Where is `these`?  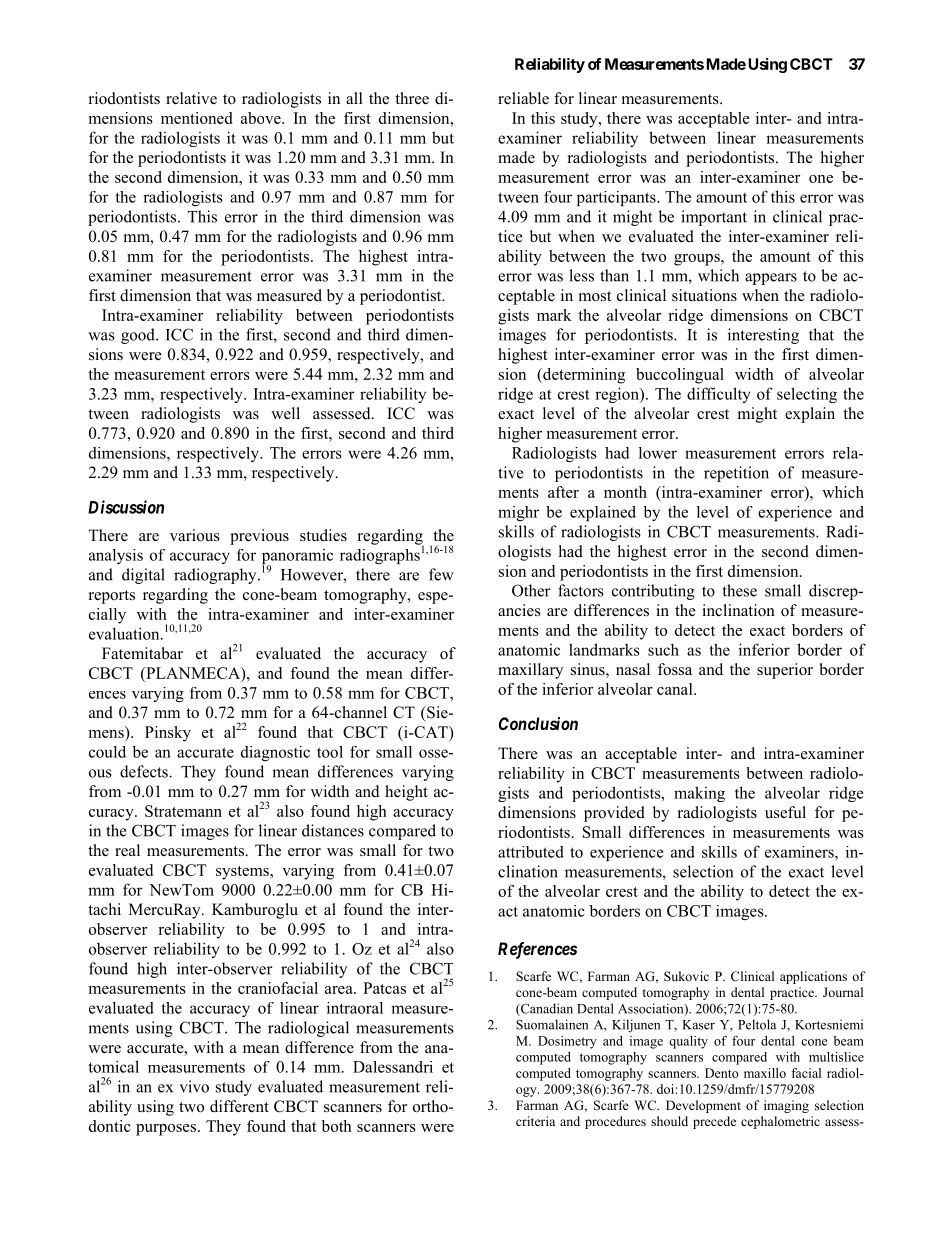 these is located at coordinates (740, 590).
